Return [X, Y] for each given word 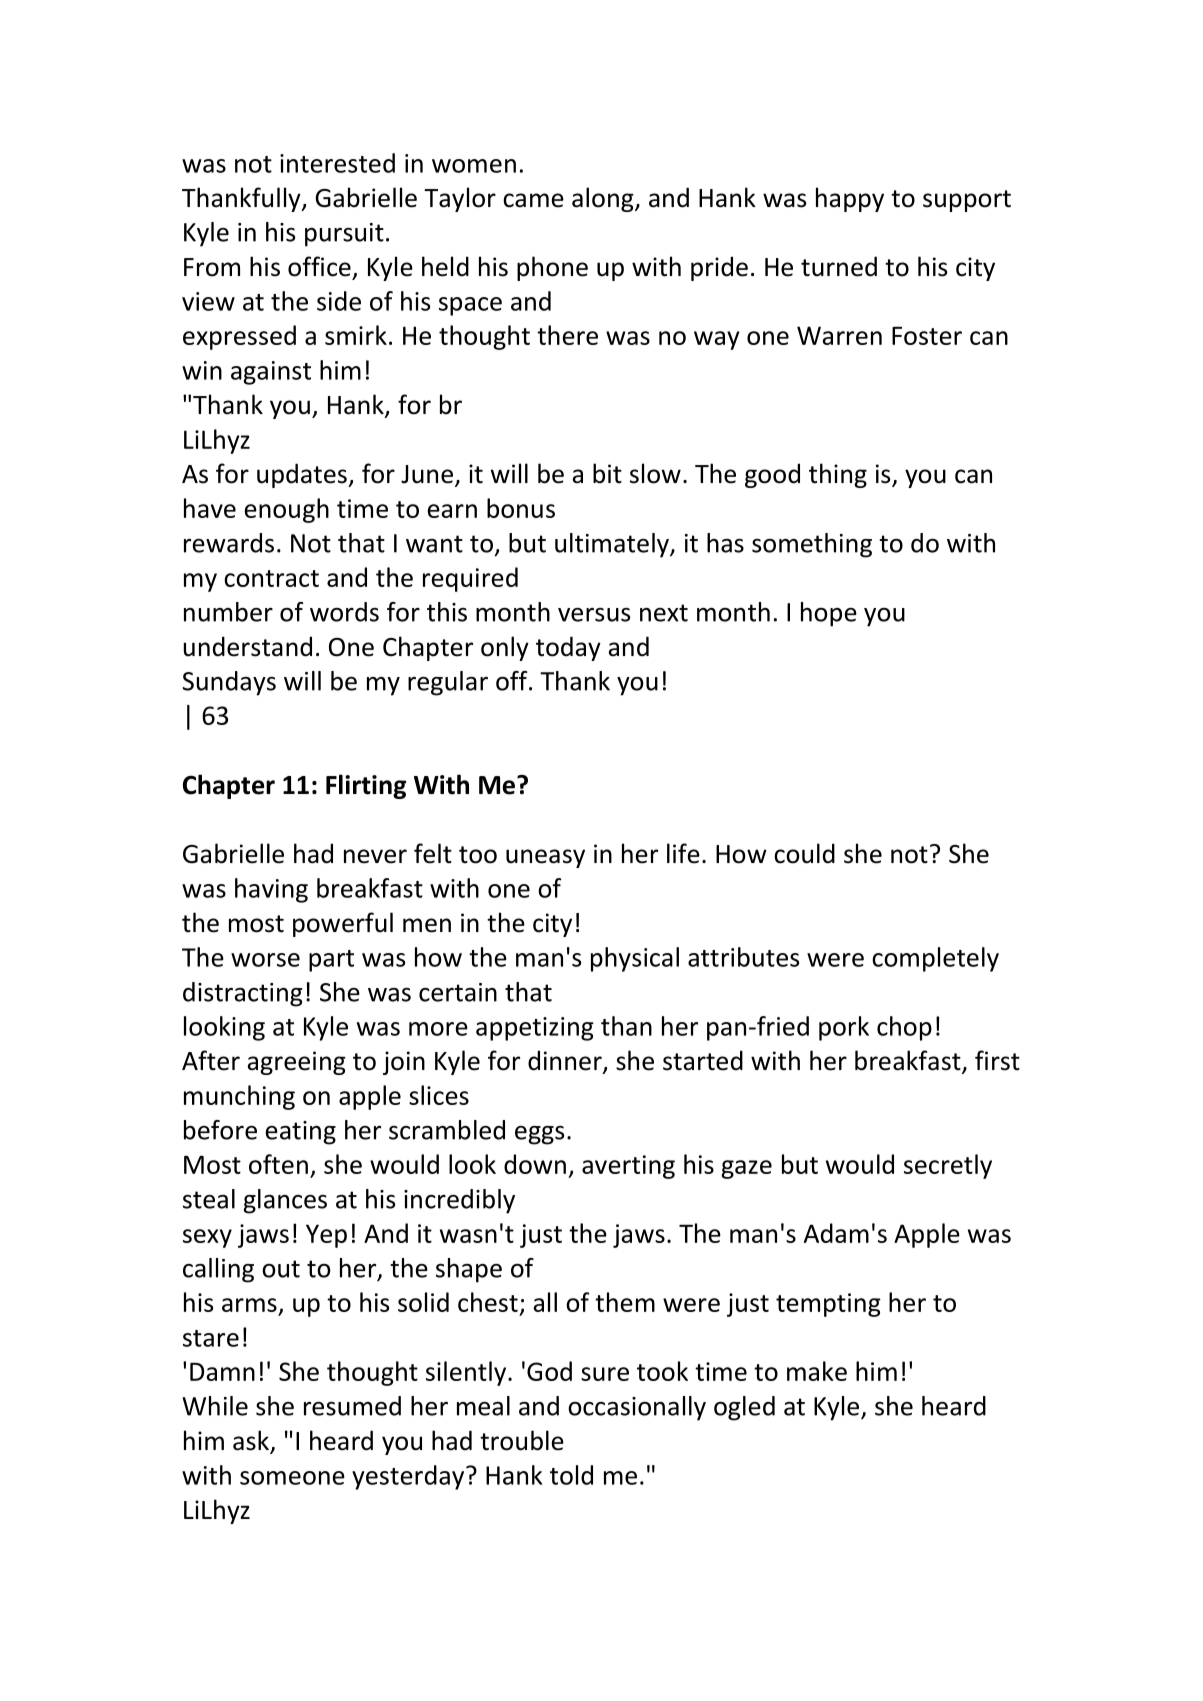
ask [252, 1441]
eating [301, 1133]
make [817, 1371]
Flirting [366, 786]
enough [287, 510]
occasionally [637, 1408]
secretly [948, 1166]
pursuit [344, 235]
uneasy [545, 858]
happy [850, 199]
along [604, 199]
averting [628, 1167]
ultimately [613, 545]
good [772, 475]
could [804, 853]
